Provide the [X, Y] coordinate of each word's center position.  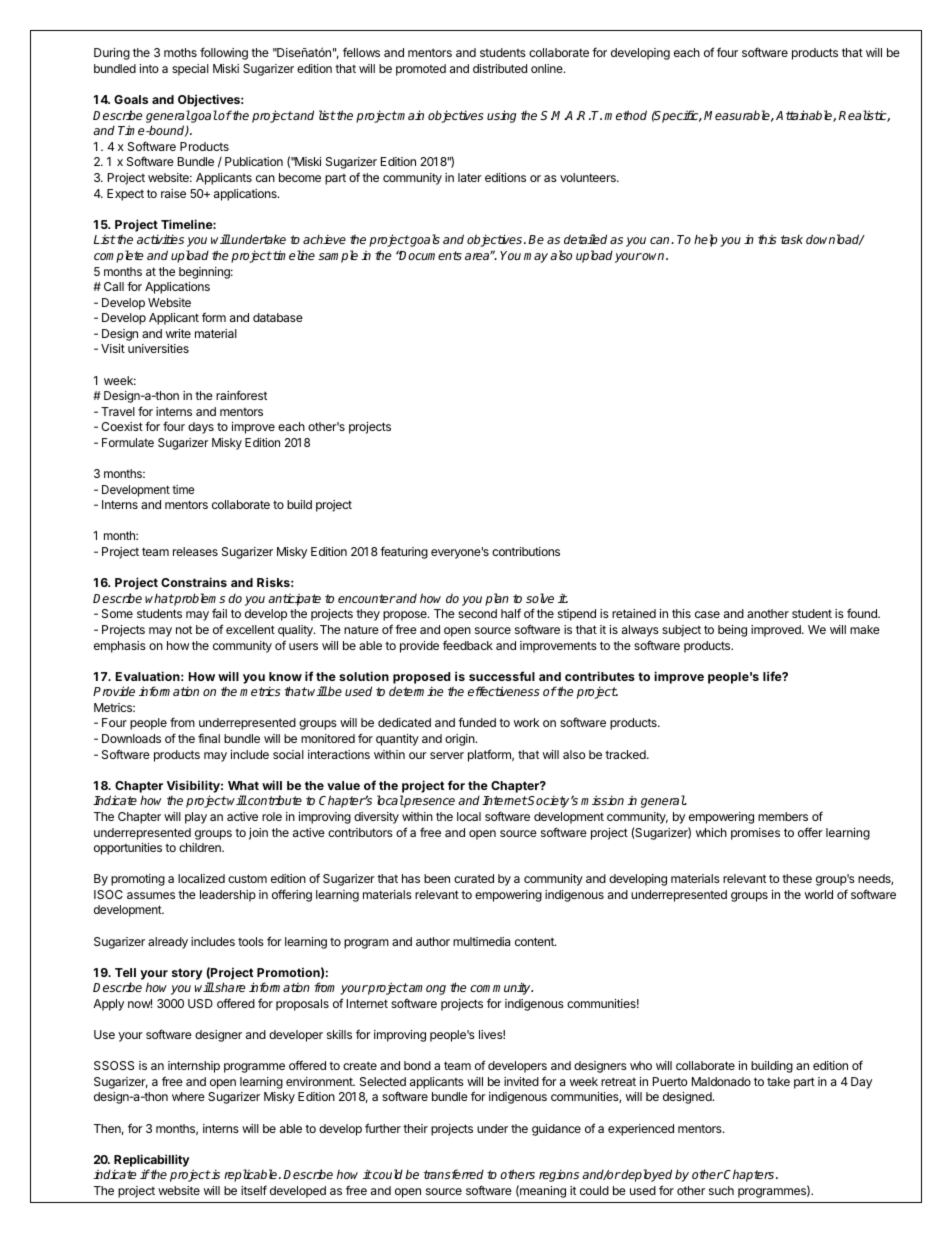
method [625, 115]
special [190, 70]
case [707, 614]
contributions [526, 551]
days [201, 428]
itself [254, 1190]
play [196, 818]
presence [429, 803]
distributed [500, 68]
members [783, 816]
